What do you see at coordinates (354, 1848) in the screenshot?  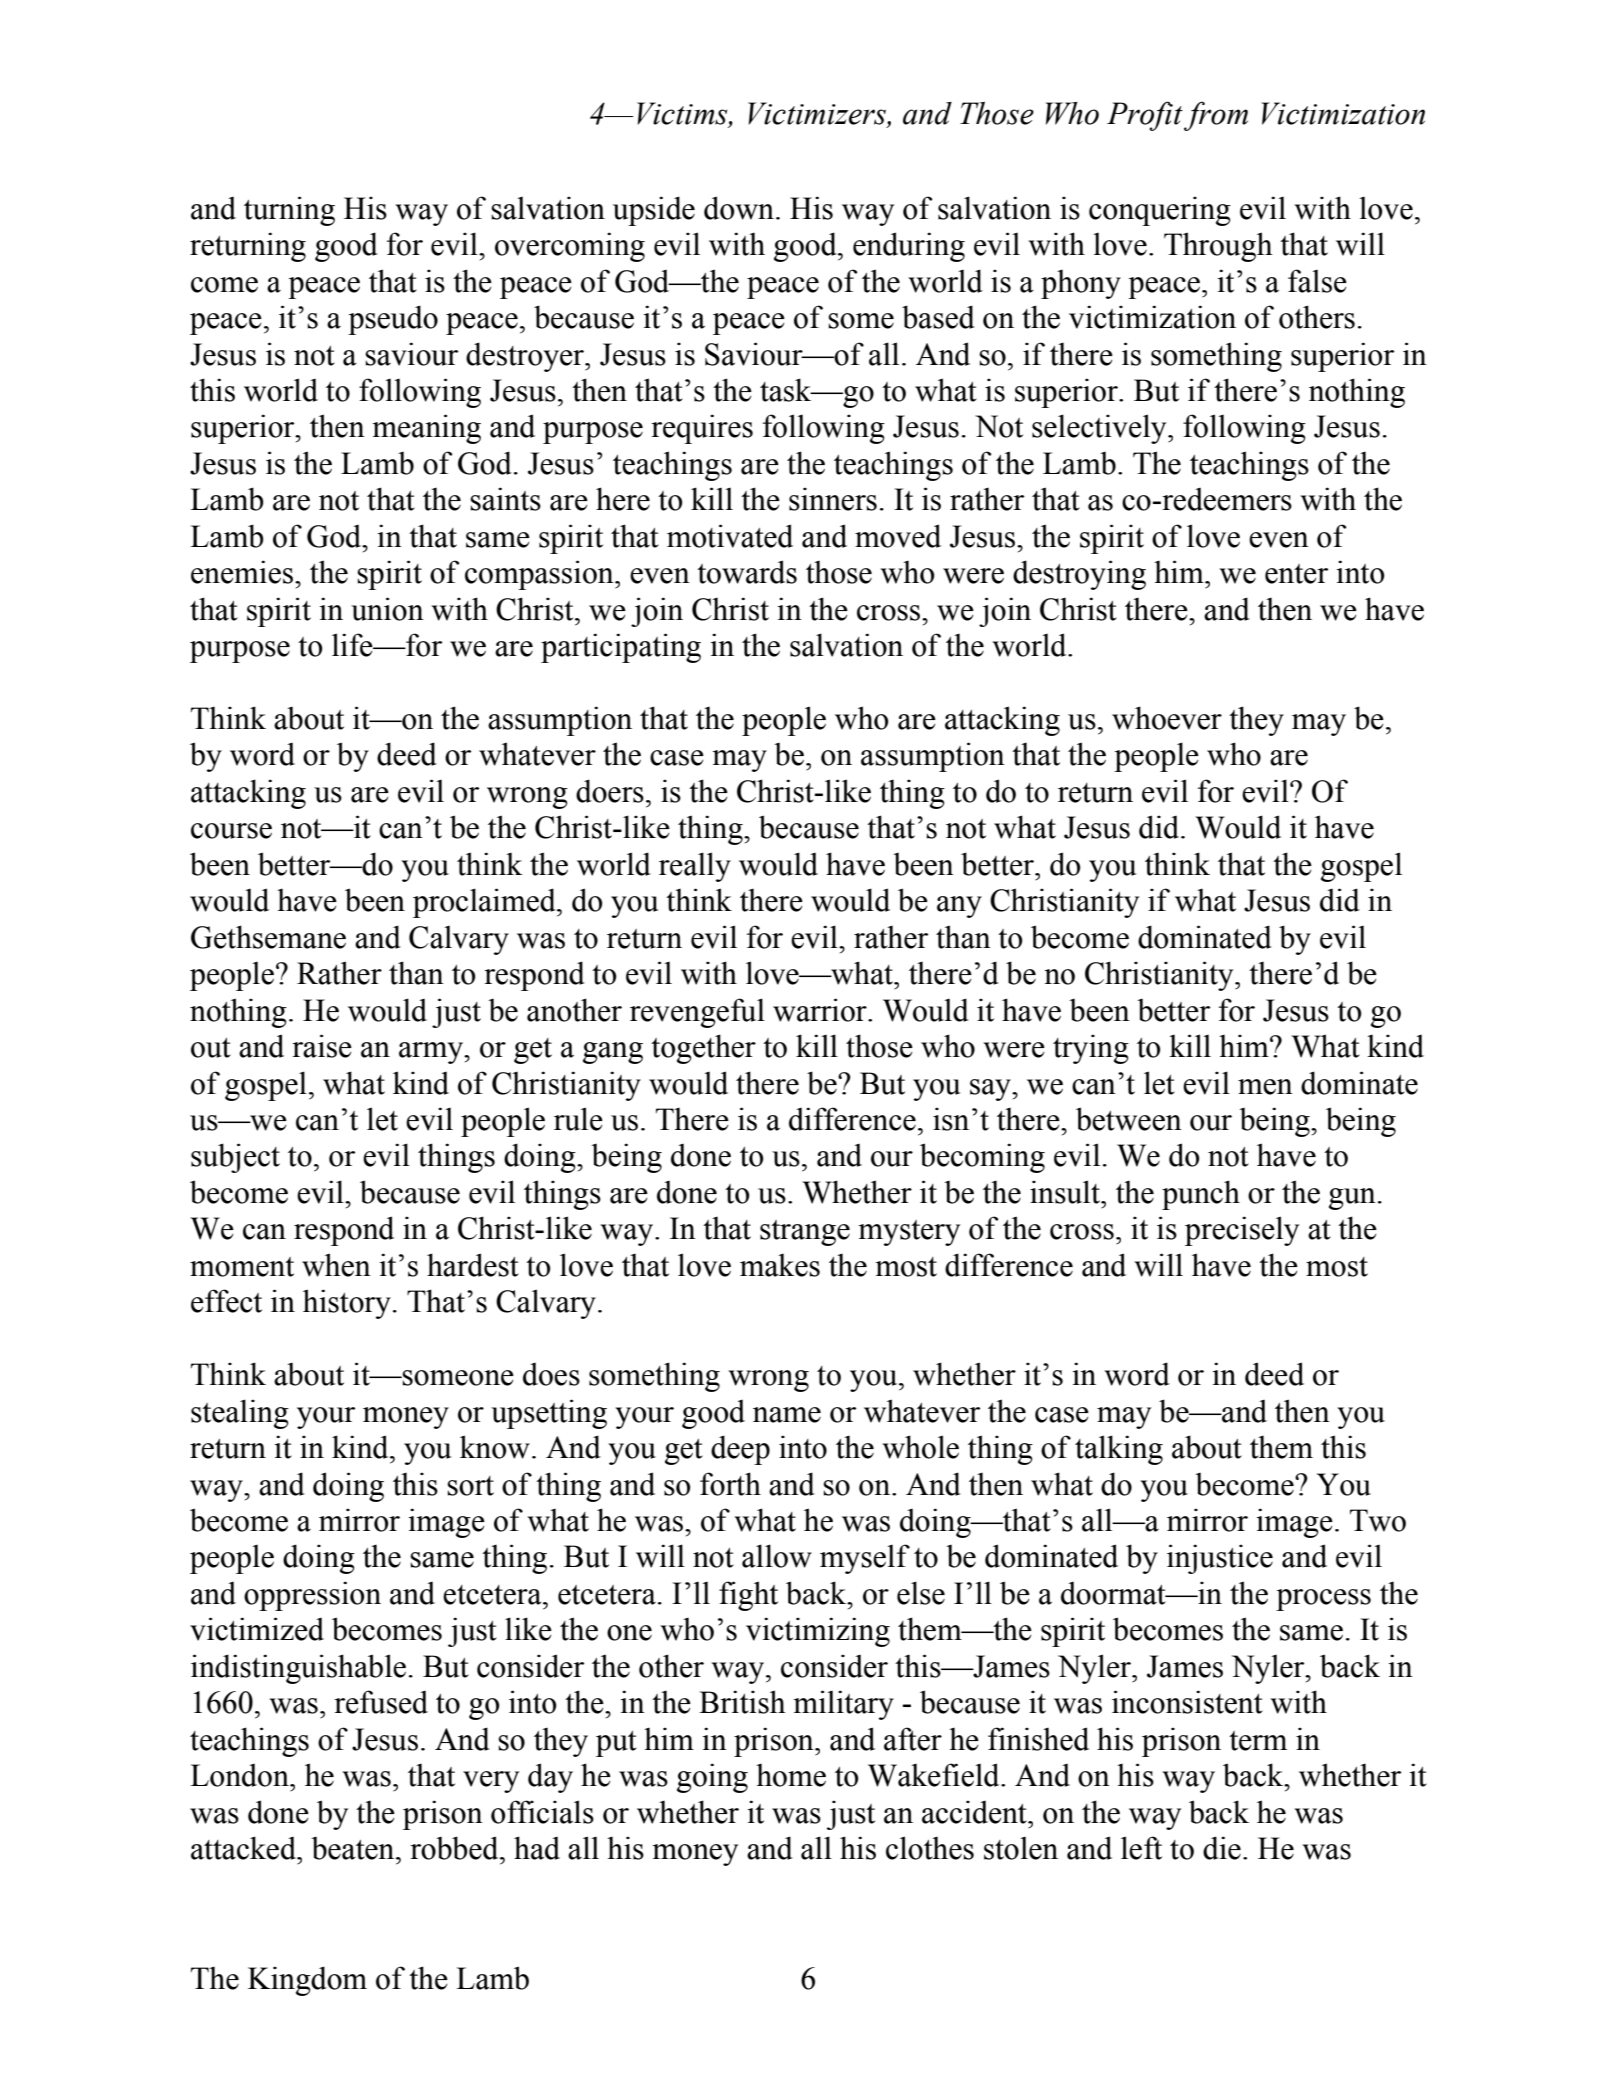 I see `beaten` at bounding box center [354, 1848].
